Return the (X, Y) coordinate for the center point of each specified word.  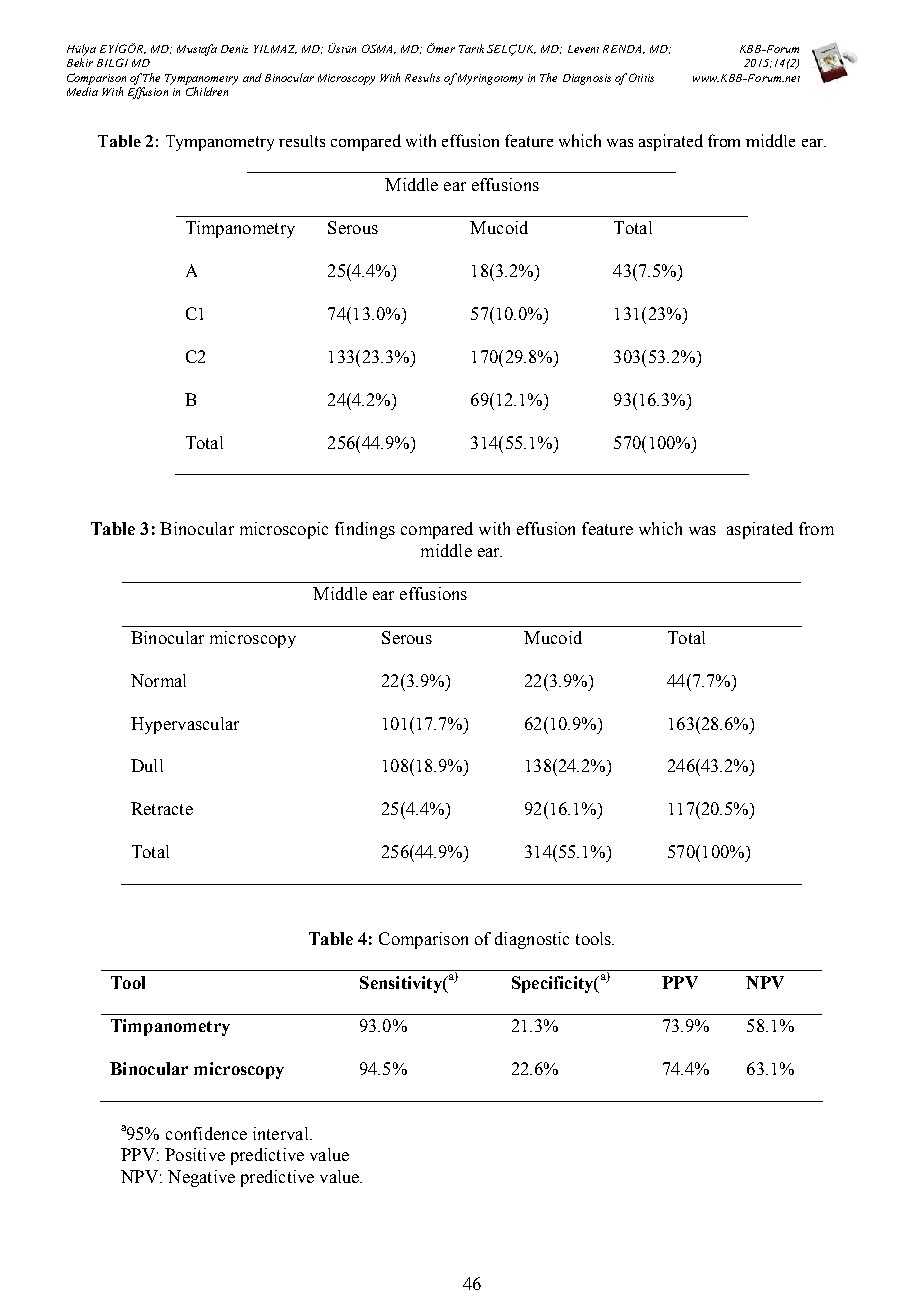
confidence (206, 1133)
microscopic (284, 530)
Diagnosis (587, 79)
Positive (195, 1154)
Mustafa (197, 50)
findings (365, 530)
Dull (147, 765)
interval (282, 1133)
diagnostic (532, 940)
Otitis (641, 77)
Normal (158, 680)
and (252, 77)
